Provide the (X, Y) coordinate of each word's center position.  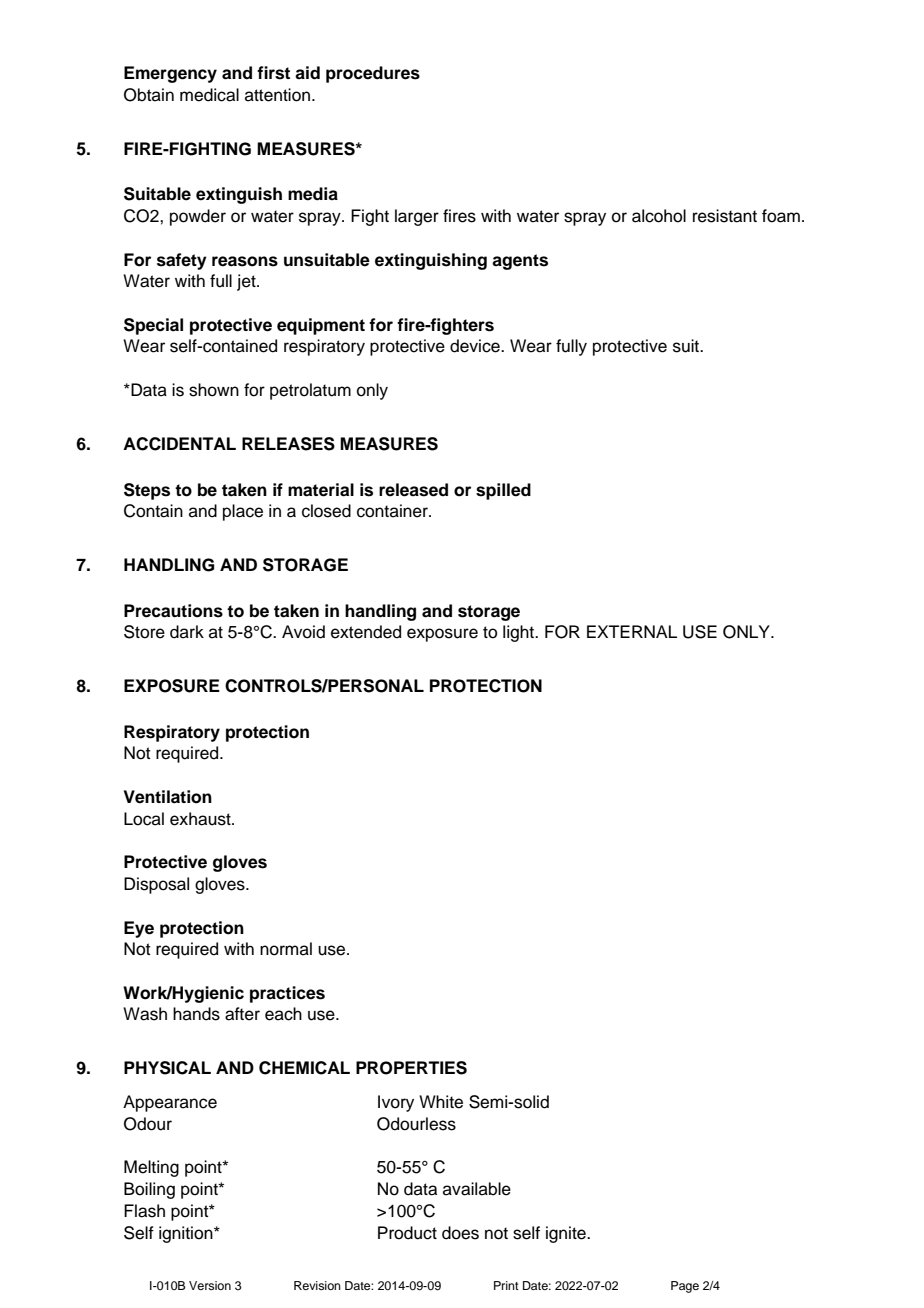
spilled (503, 491)
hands (196, 1014)
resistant (725, 216)
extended (366, 632)
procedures (373, 74)
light (520, 633)
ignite (567, 1234)
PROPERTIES (411, 1068)
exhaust (201, 819)
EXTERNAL (632, 631)
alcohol (659, 216)
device (476, 346)
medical (209, 95)
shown (214, 390)
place (243, 512)
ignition (187, 1234)
